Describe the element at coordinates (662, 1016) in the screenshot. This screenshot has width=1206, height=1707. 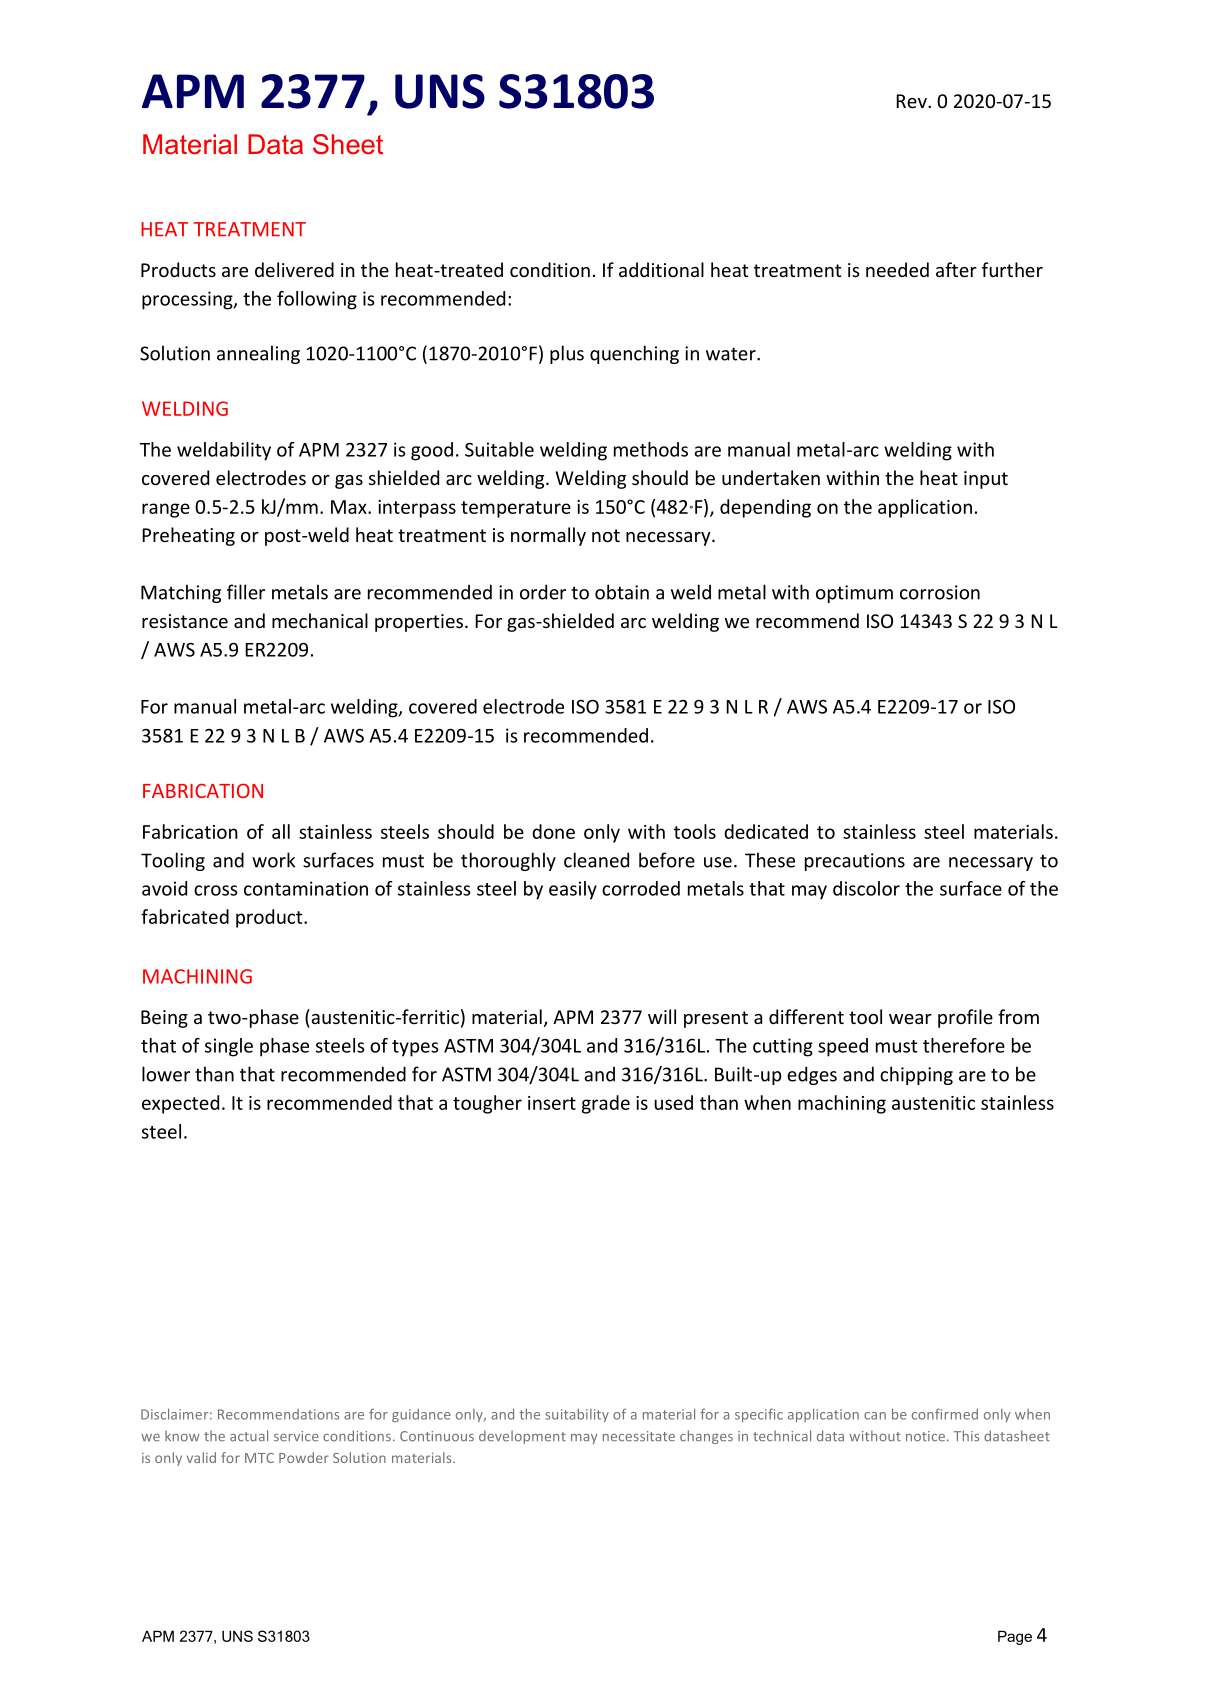
I see `will` at that location.
